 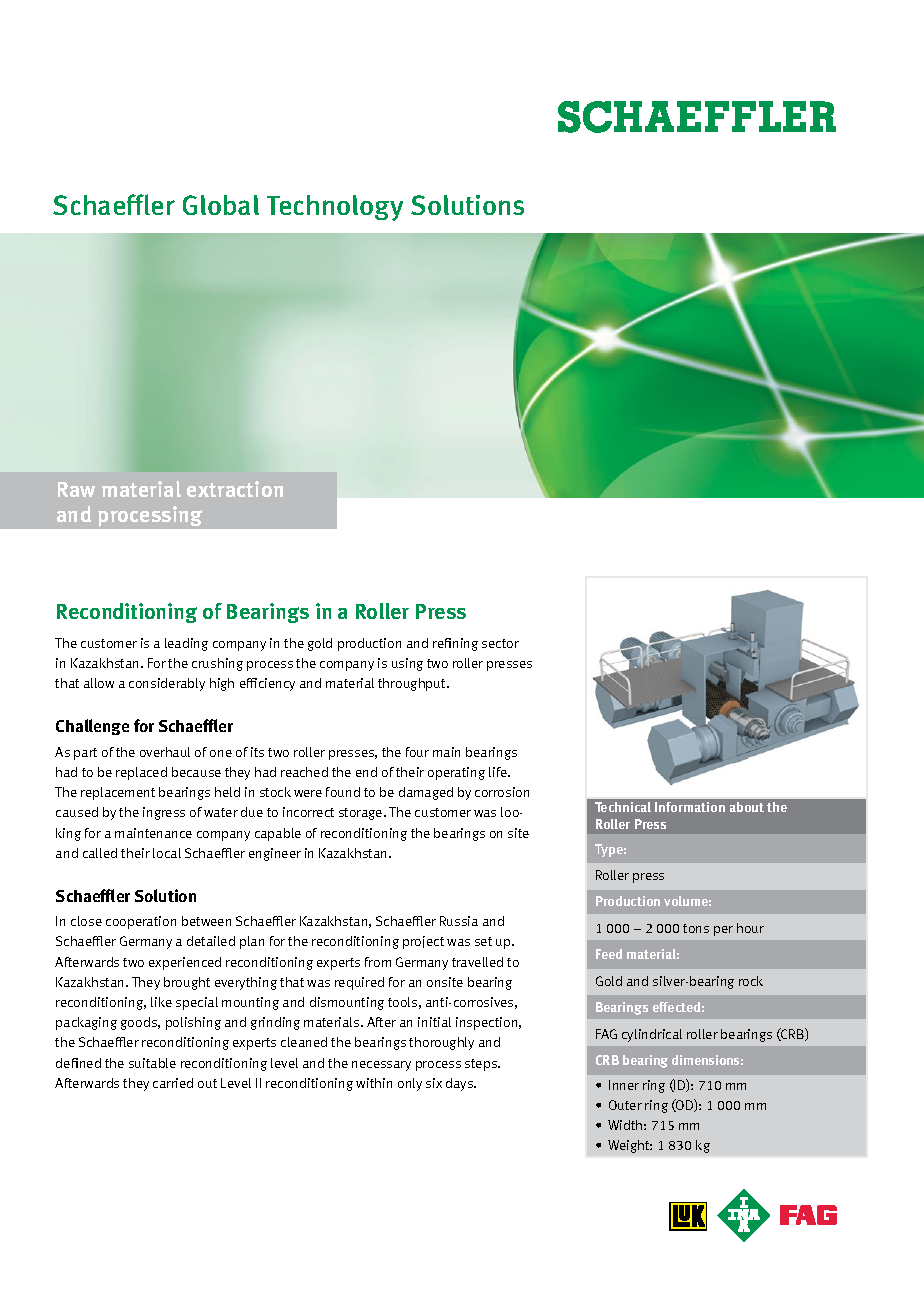 I want to click on refining, so click(x=455, y=644).
